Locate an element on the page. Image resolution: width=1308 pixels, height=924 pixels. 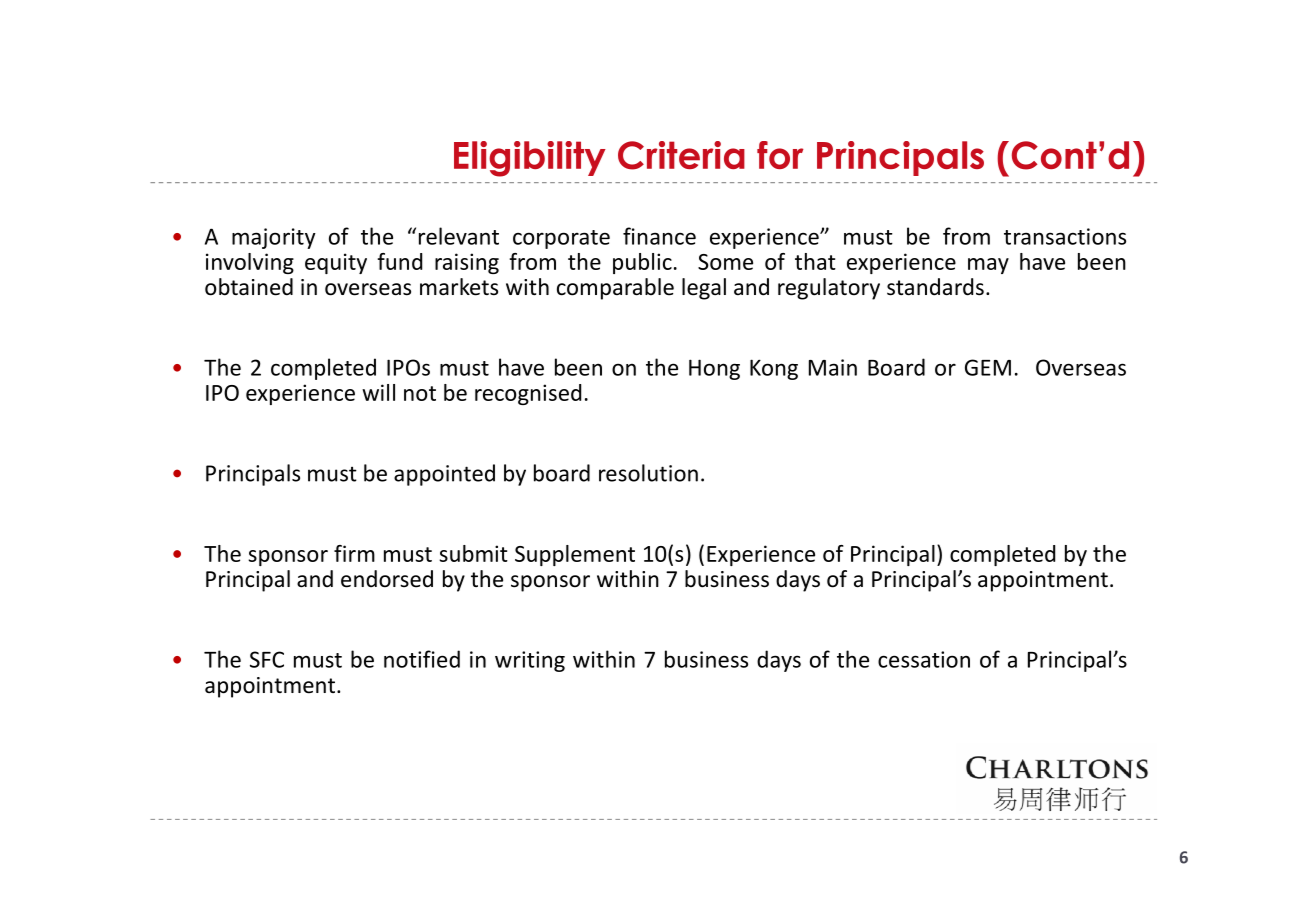
Criteria is located at coordinates (681, 155).
